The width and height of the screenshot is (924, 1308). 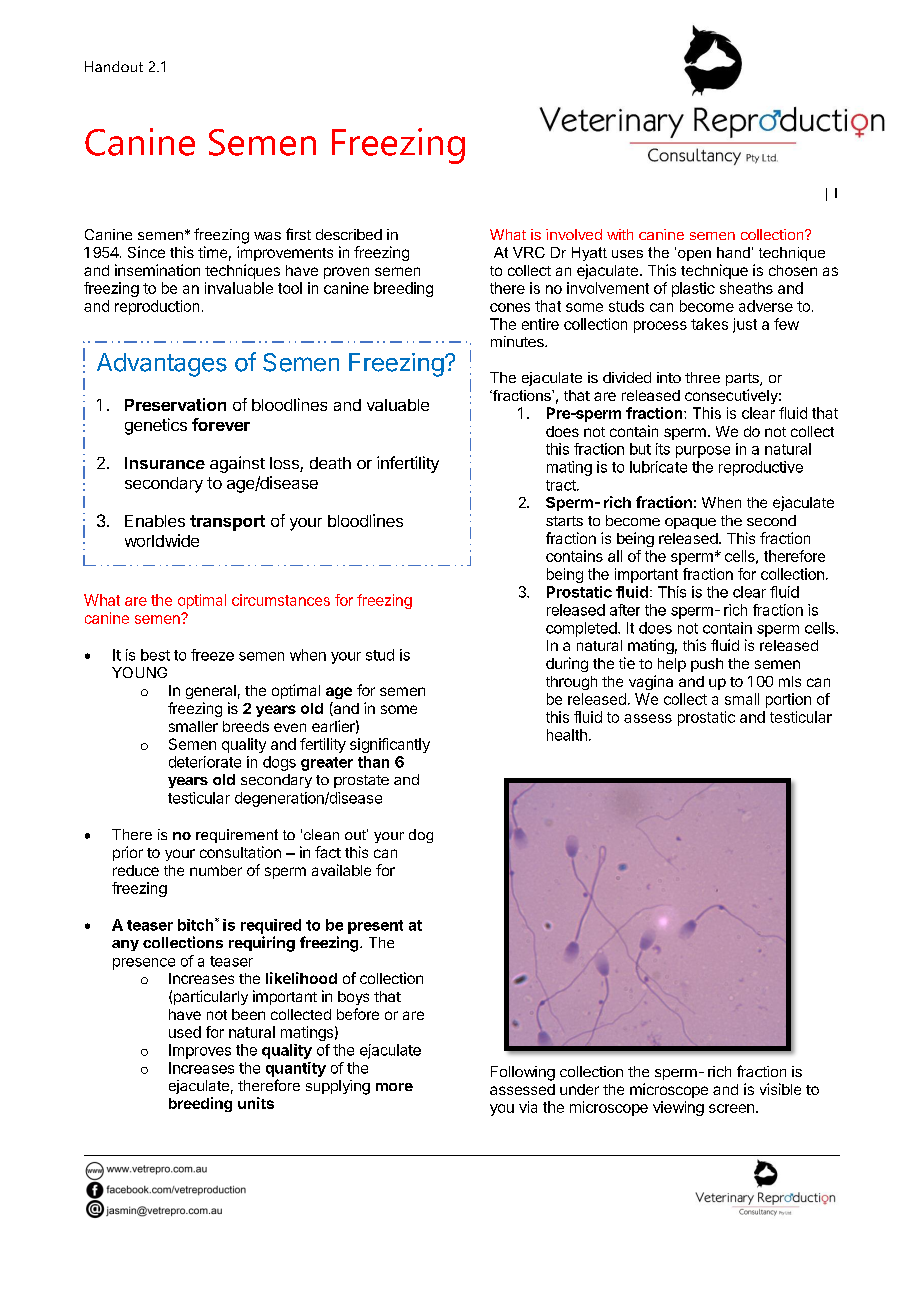 I want to click on push, so click(x=707, y=665).
